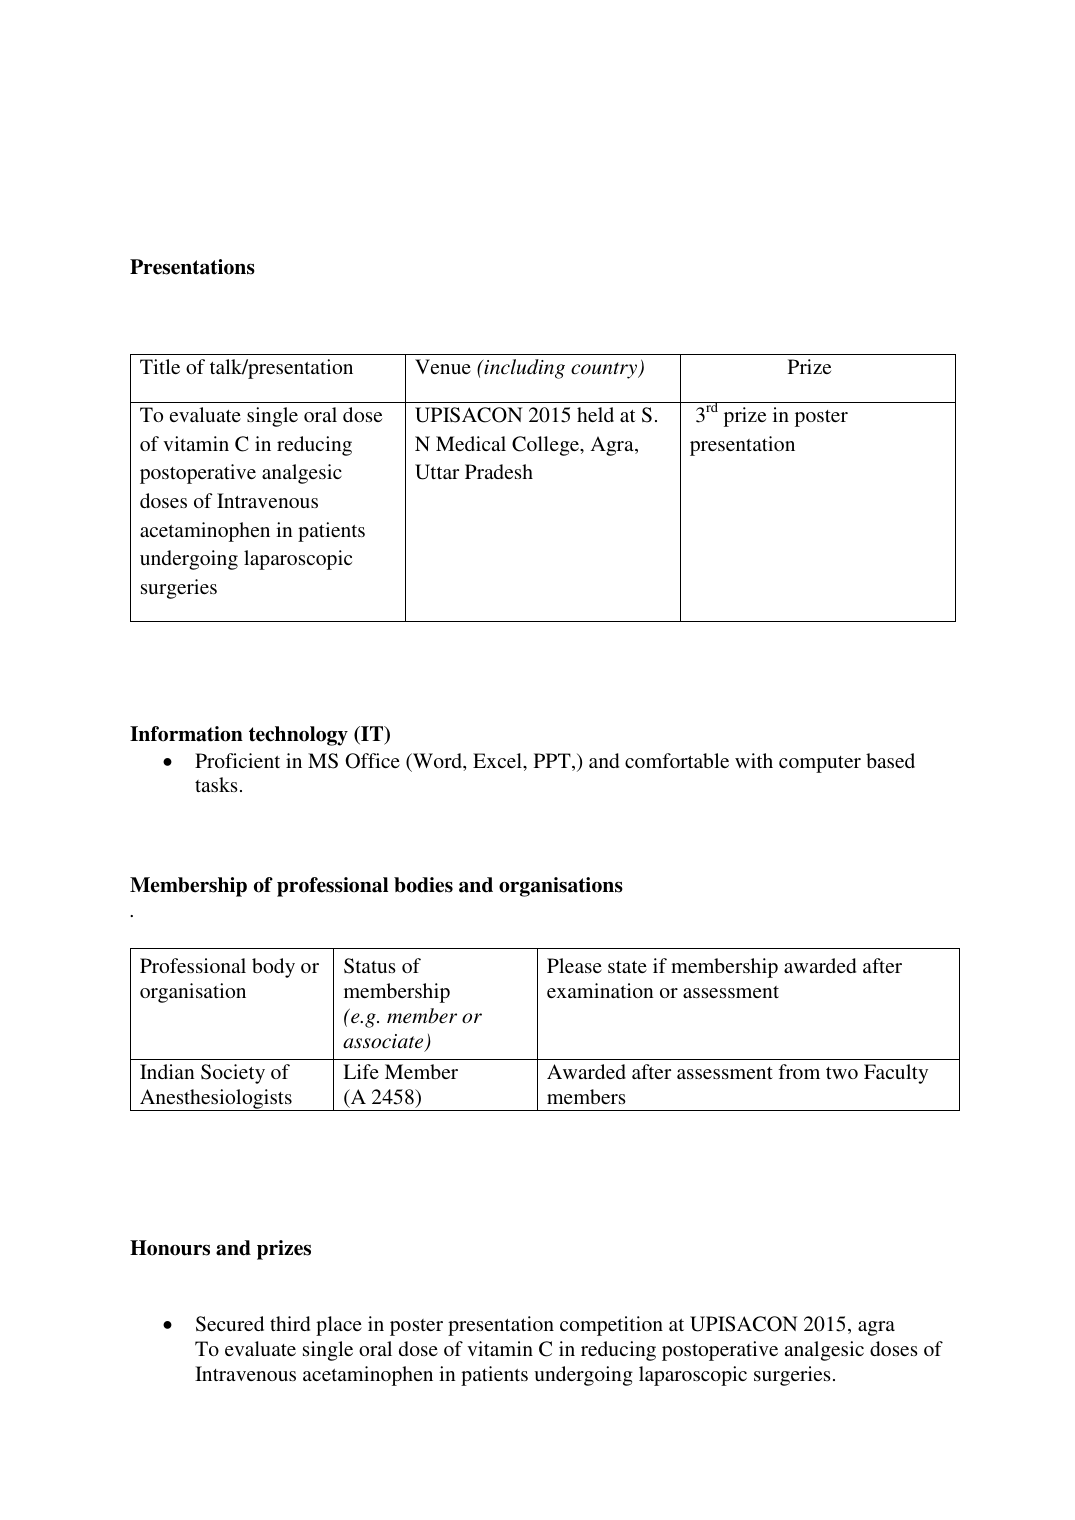 The image size is (1075, 1520). I want to click on tasks, so click(216, 784).
